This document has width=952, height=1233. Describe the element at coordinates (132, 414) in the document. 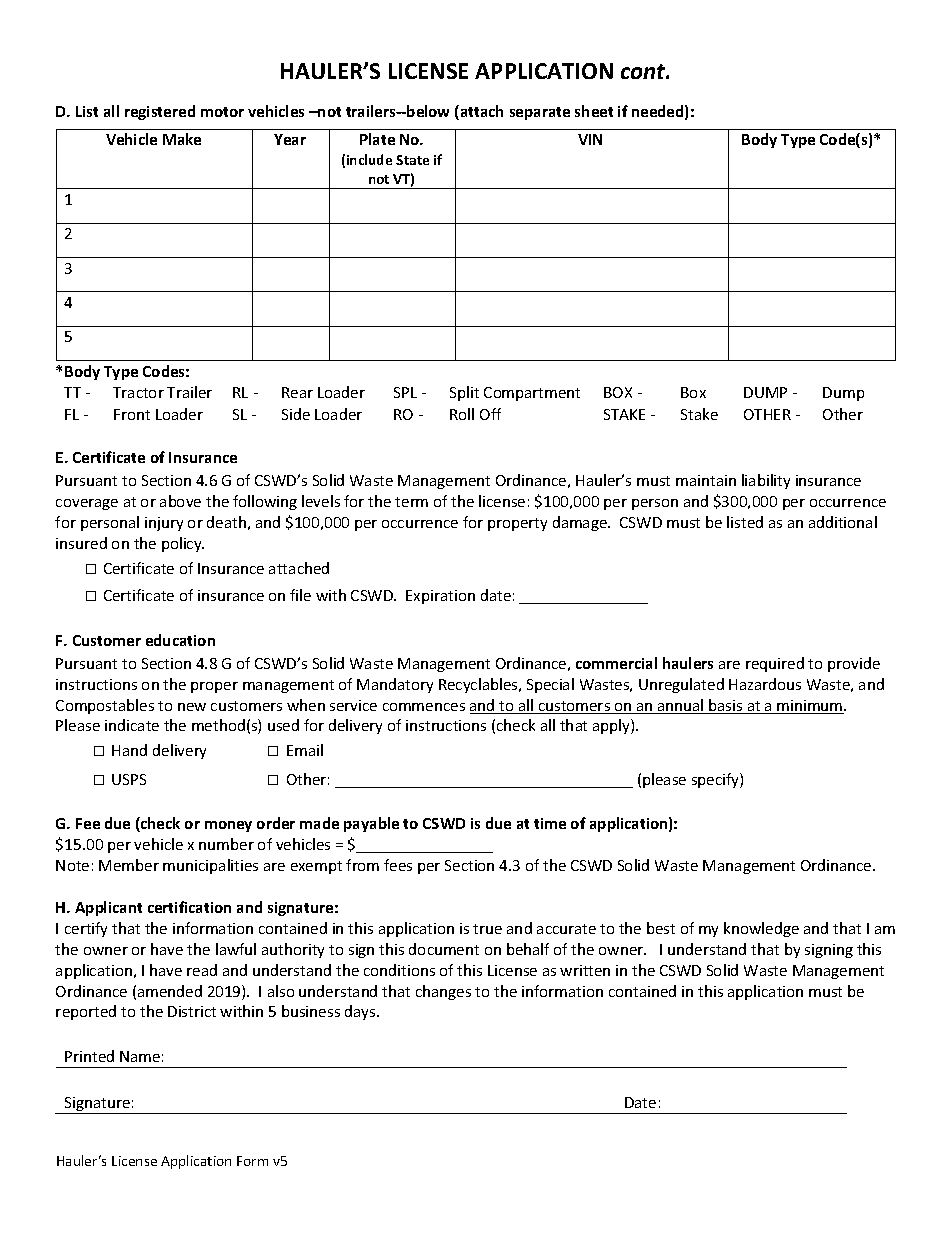

I see `Front` at that location.
